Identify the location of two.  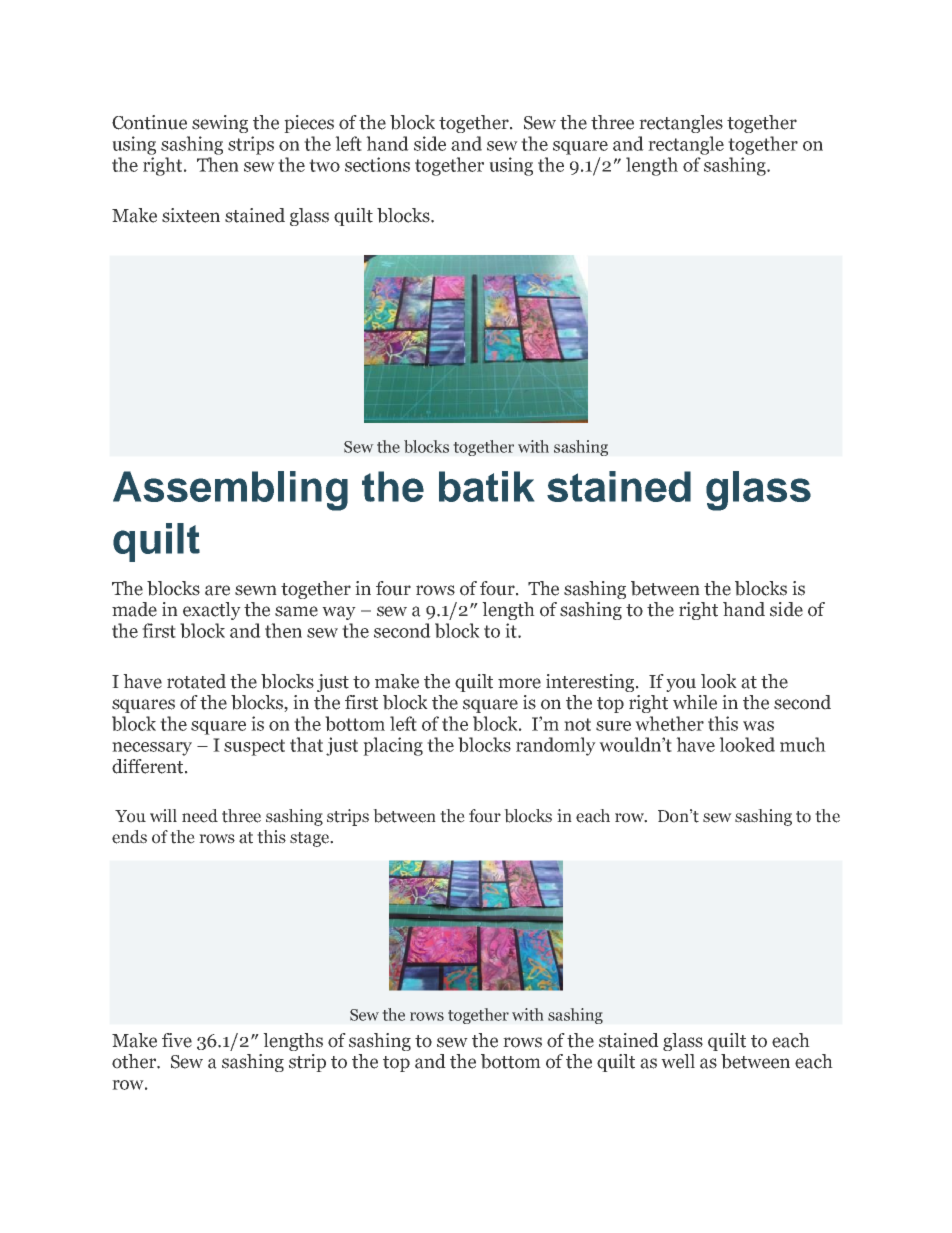
(324, 165).
